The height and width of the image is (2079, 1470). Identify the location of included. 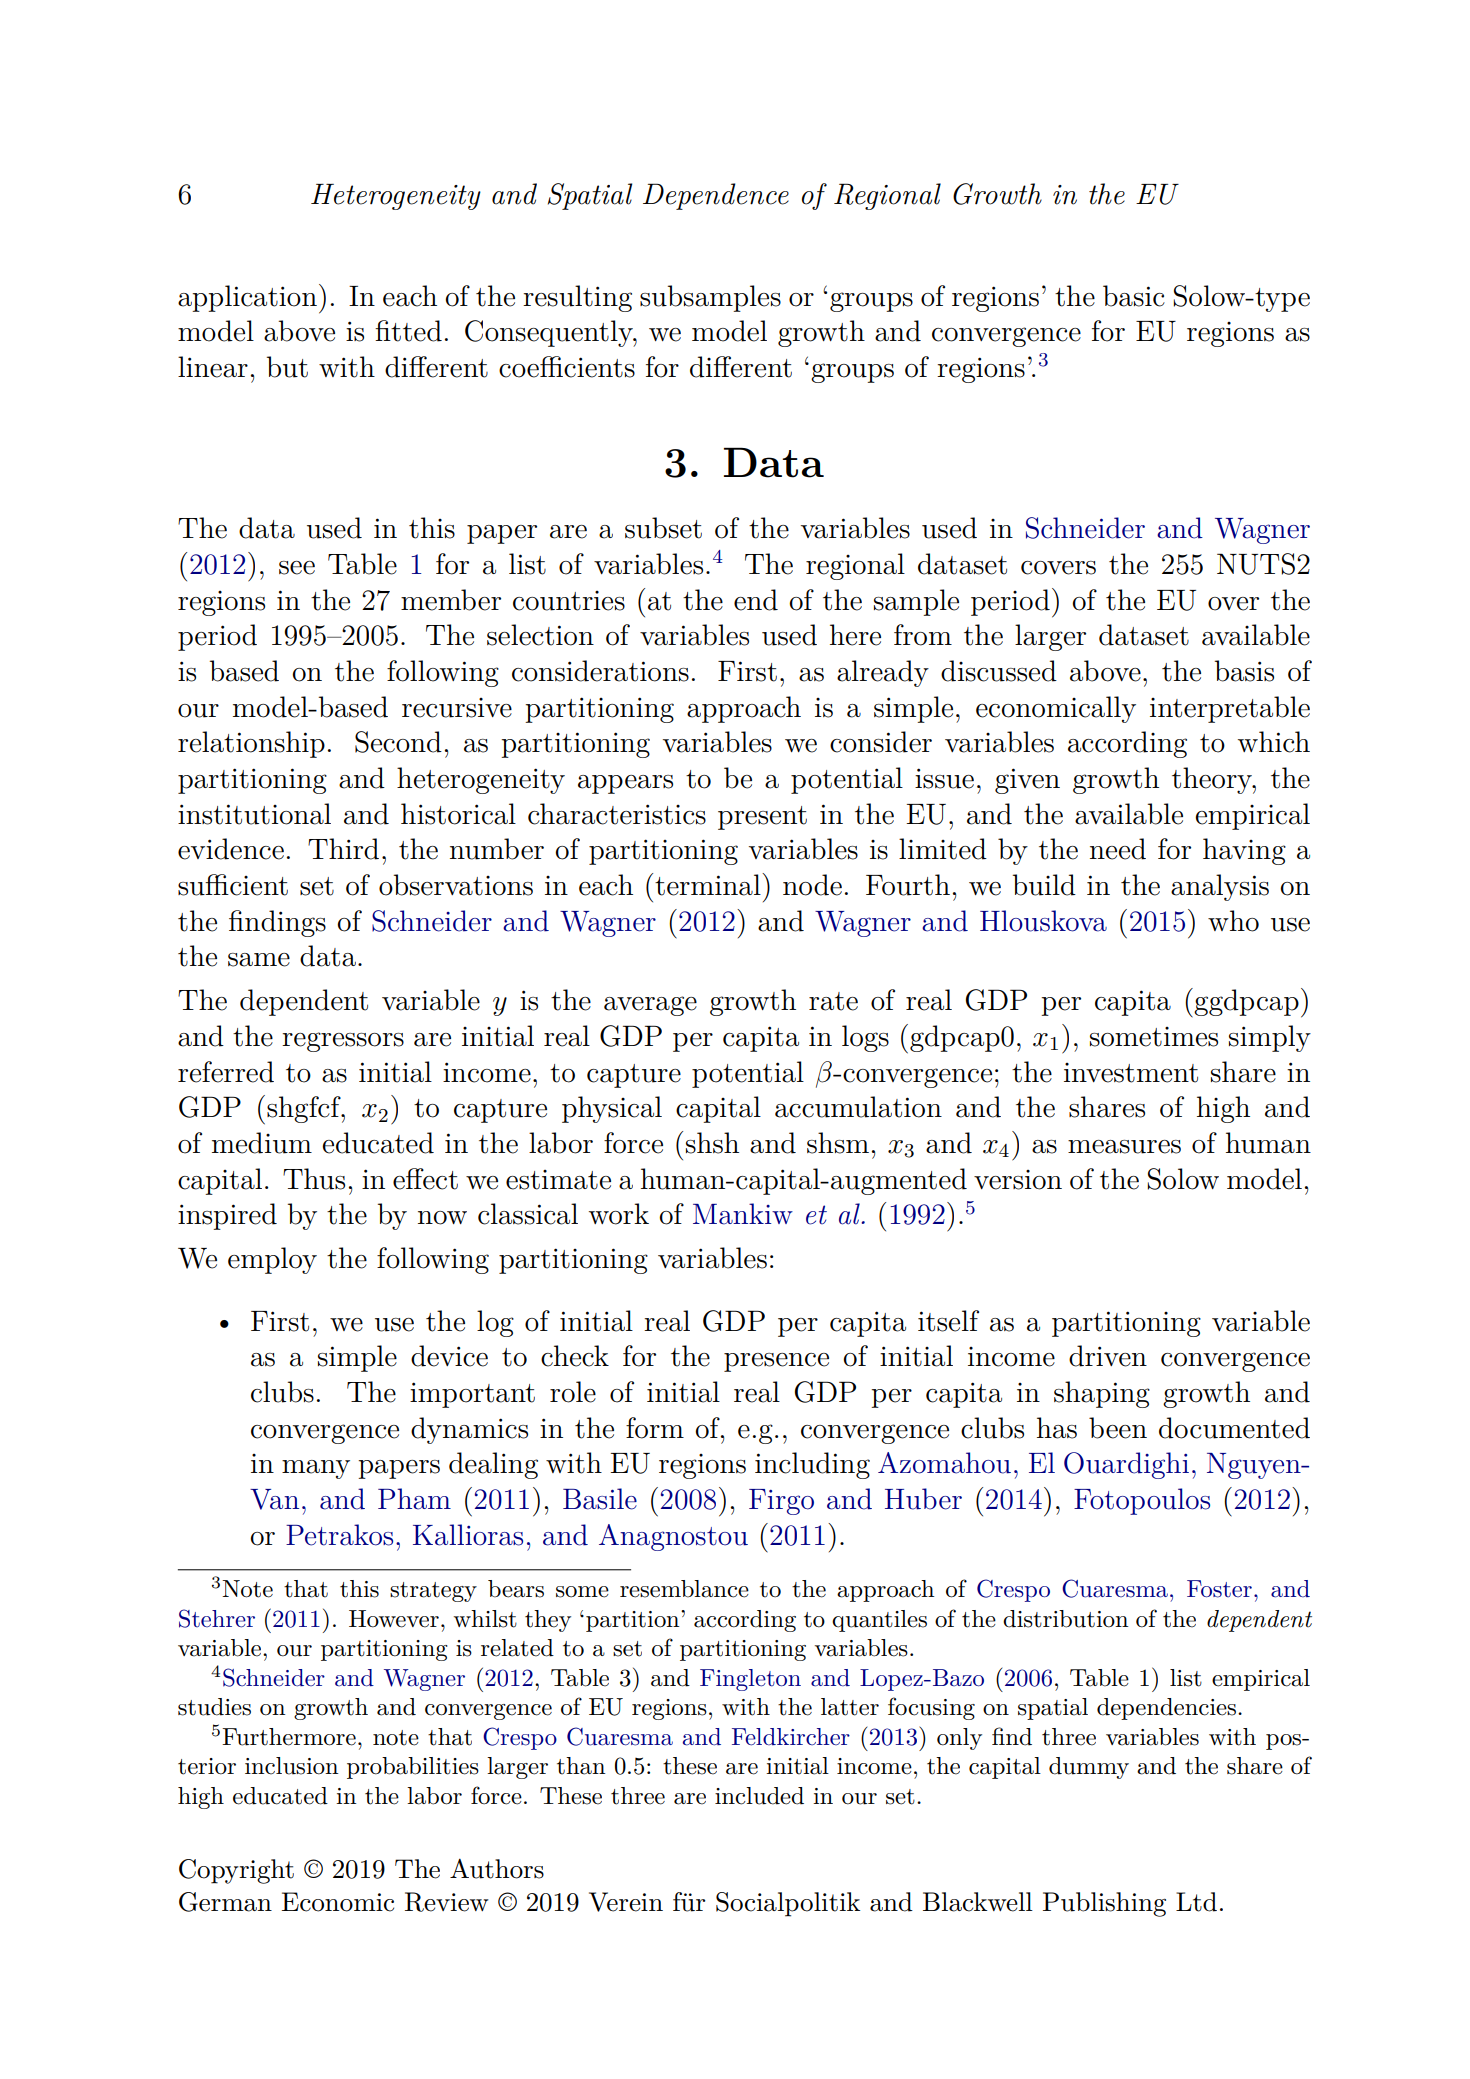
(759, 1796).
